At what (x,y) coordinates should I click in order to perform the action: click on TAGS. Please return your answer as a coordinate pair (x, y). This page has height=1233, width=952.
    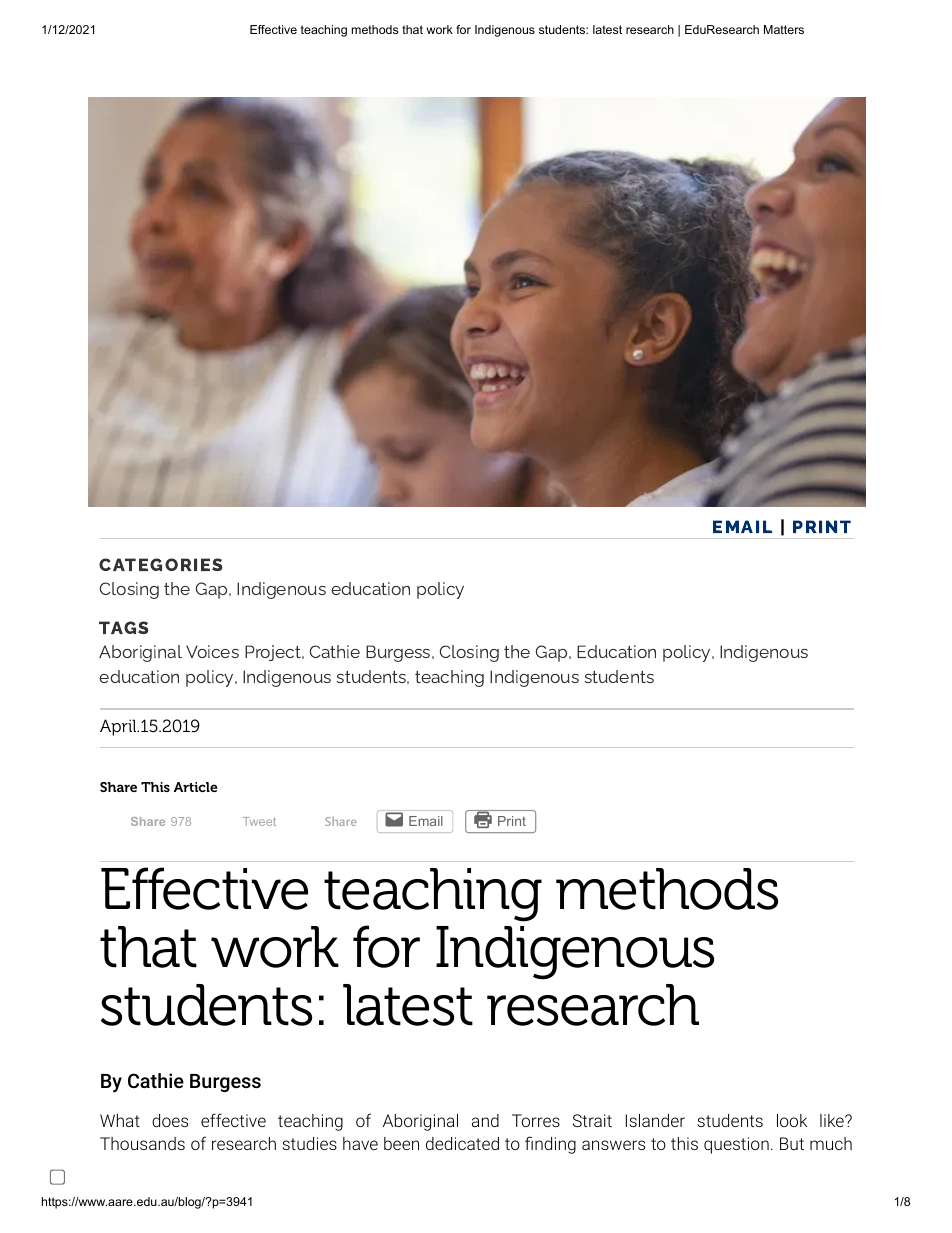
    Looking at the image, I should click on (123, 627).
